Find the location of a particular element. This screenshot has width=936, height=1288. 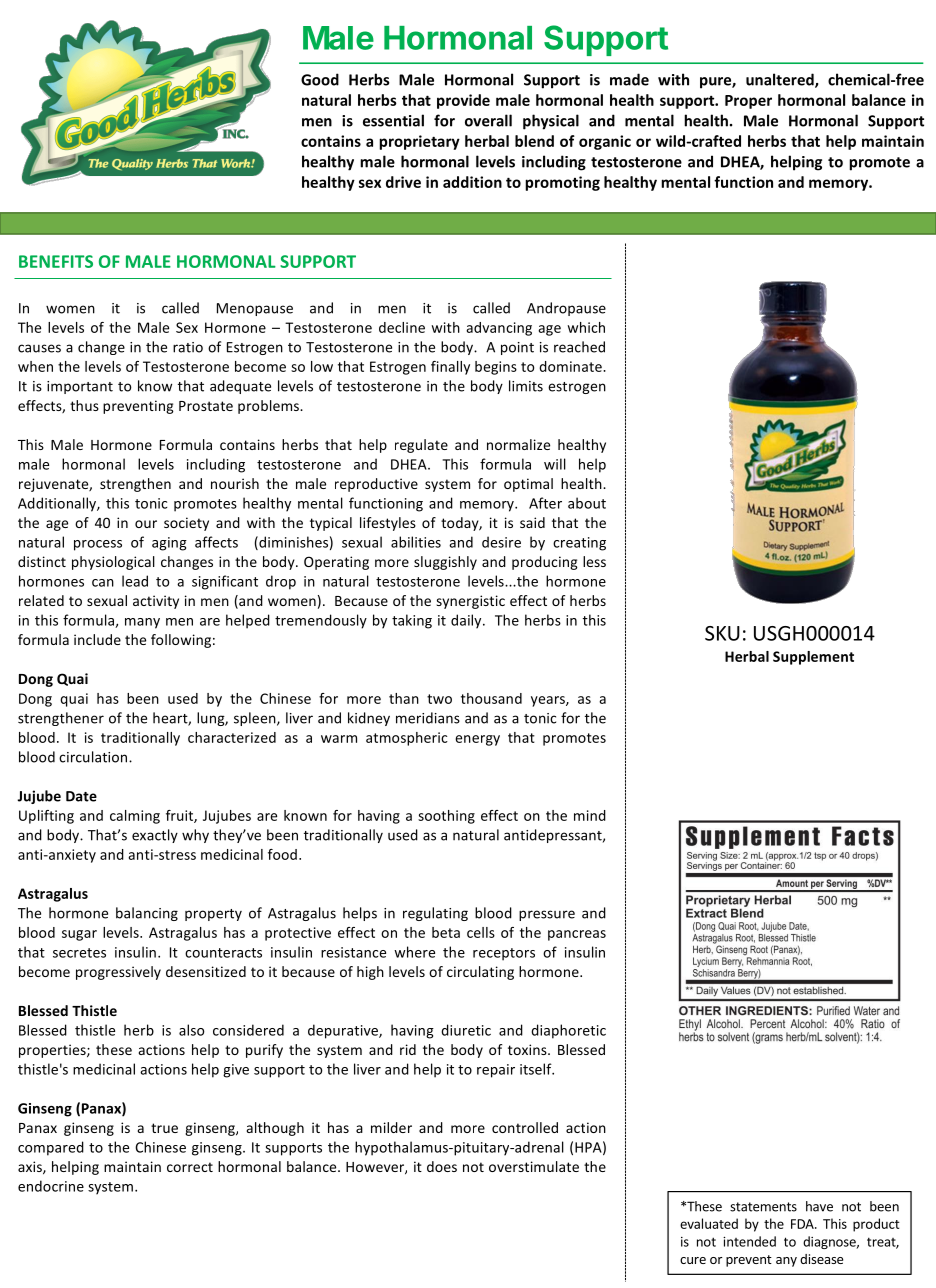

progressively is located at coordinates (118, 973).
